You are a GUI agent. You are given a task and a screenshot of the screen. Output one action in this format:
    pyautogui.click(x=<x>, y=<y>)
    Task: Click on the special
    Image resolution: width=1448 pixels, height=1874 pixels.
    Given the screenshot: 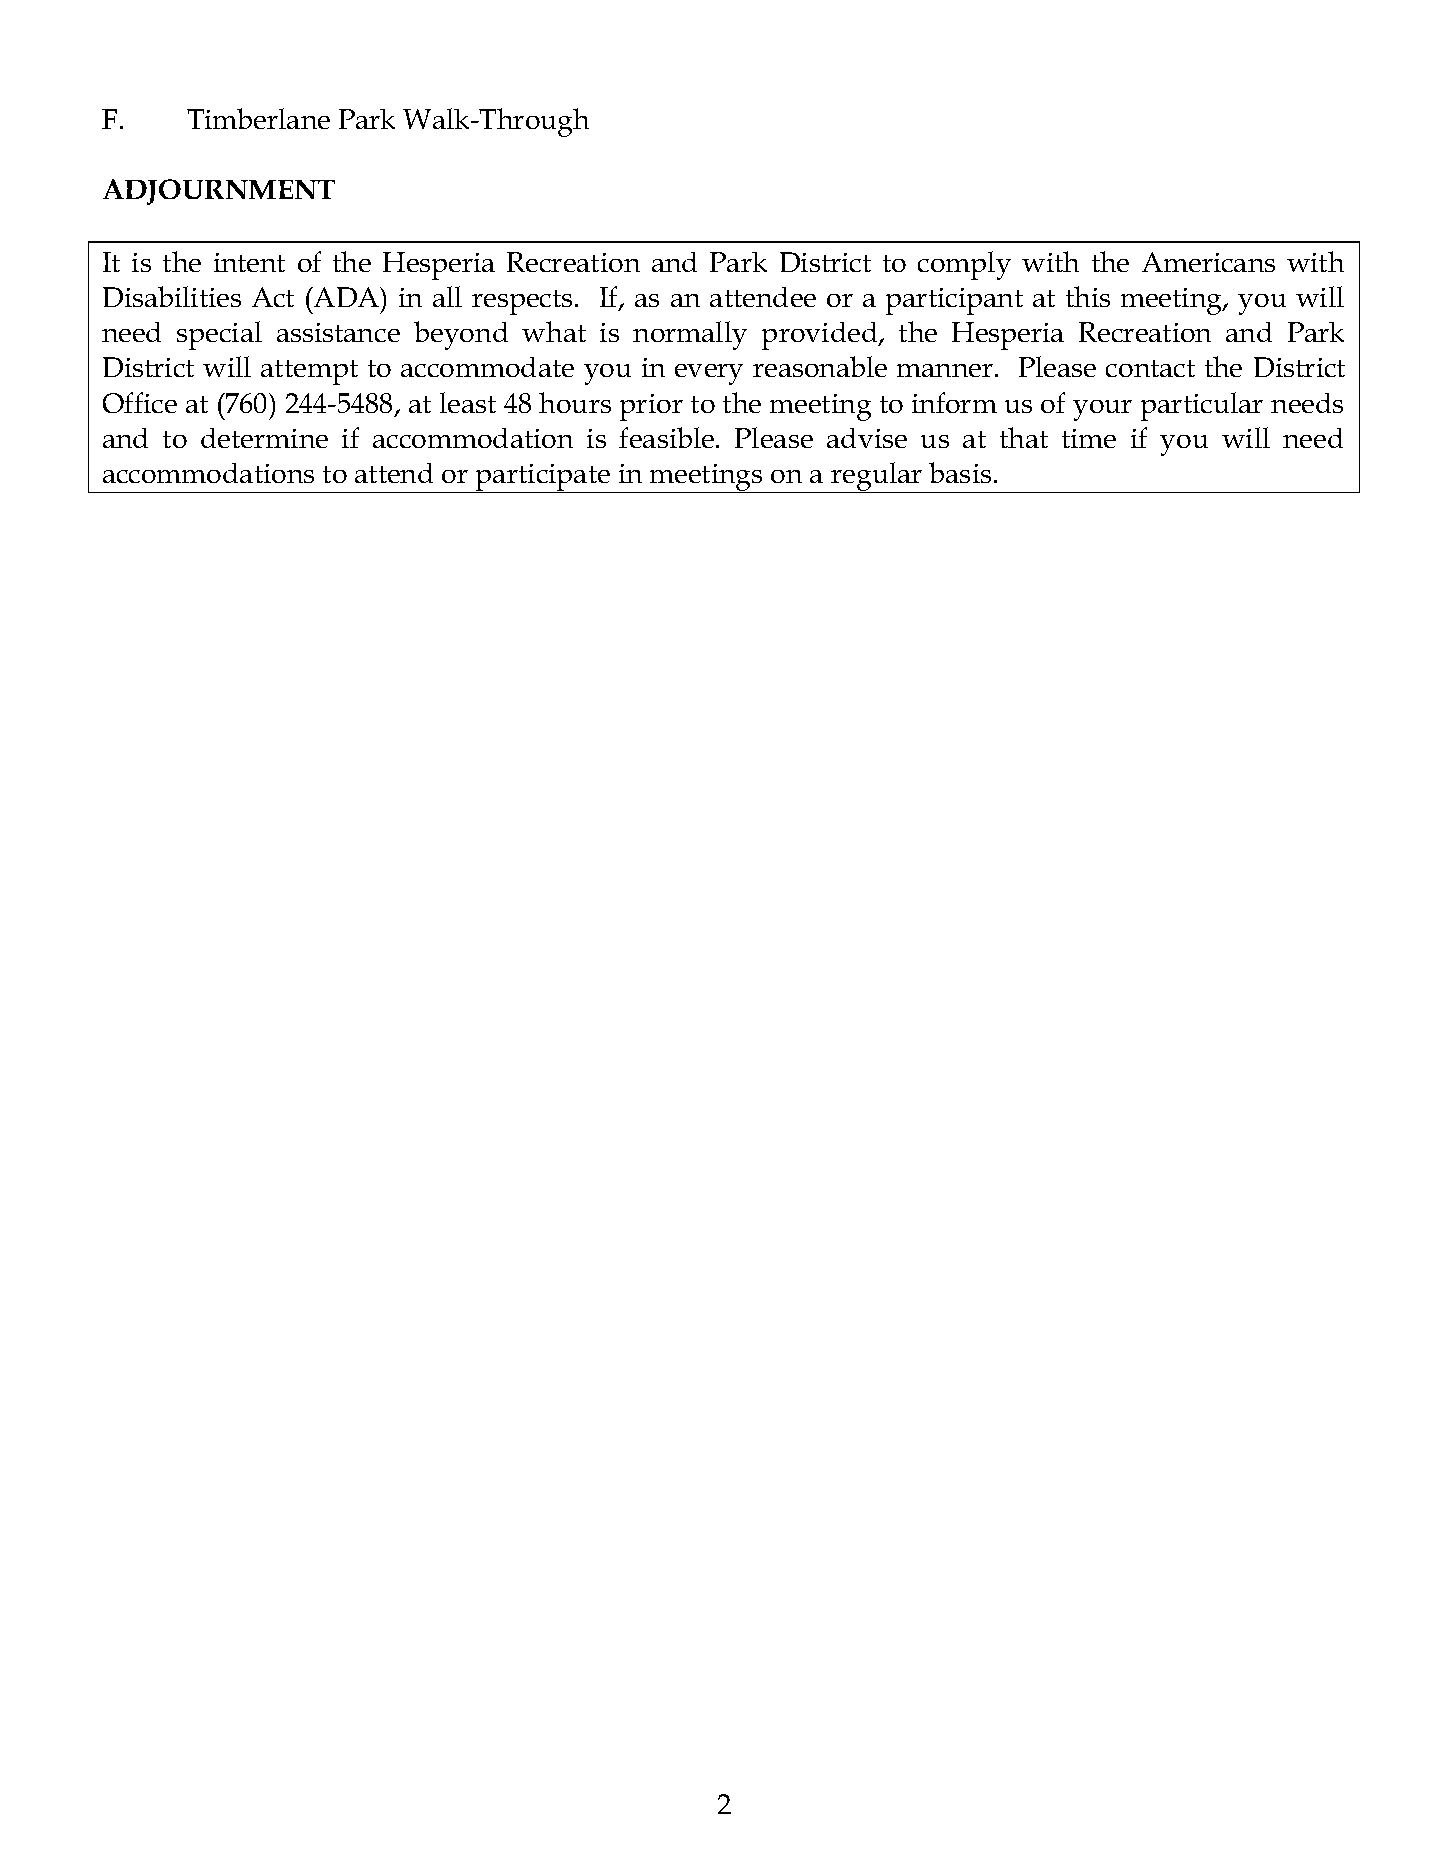 What is the action you would take?
    pyautogui.click(x=219, y=335)
